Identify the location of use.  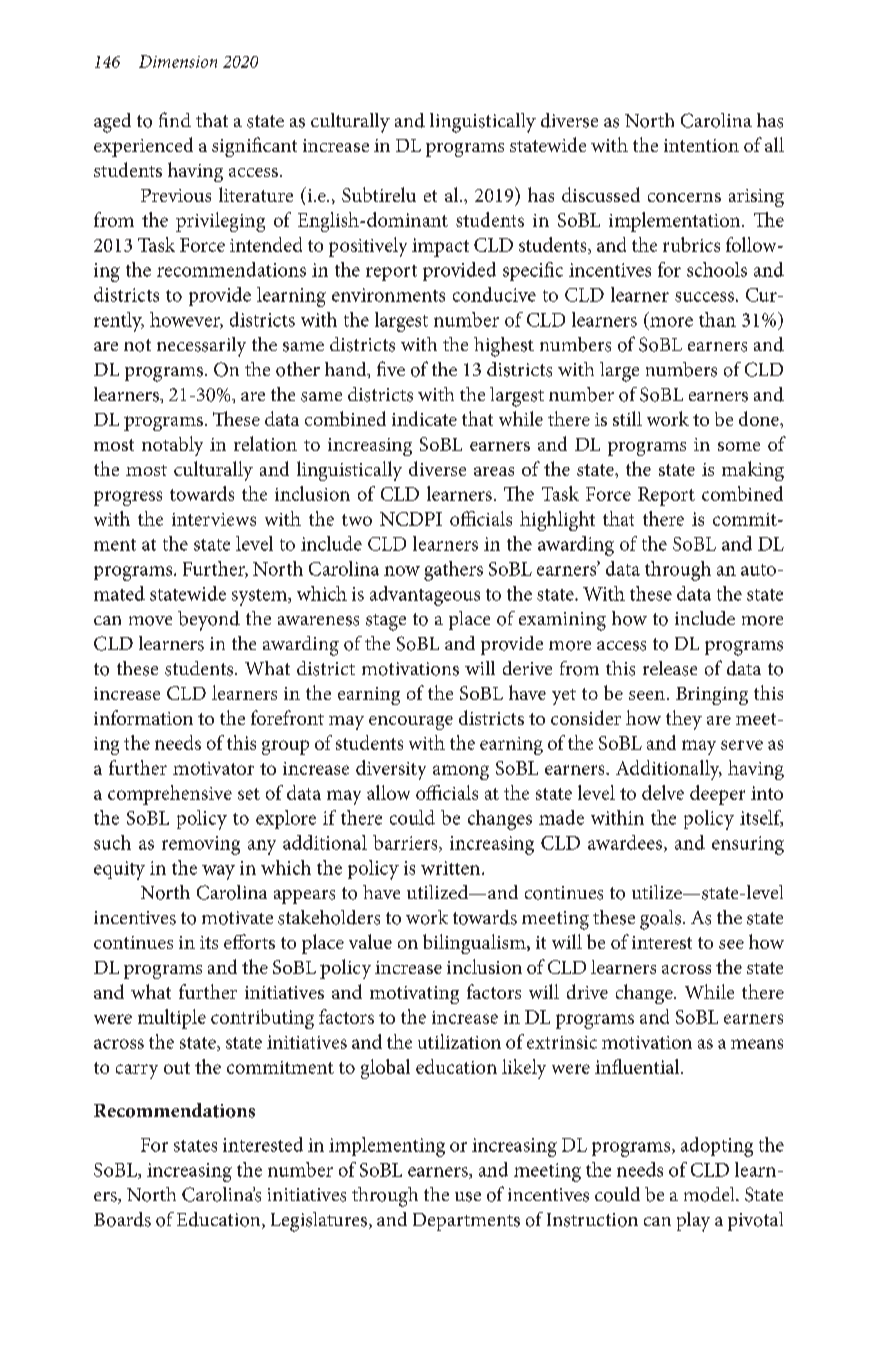
(468, 1197).
